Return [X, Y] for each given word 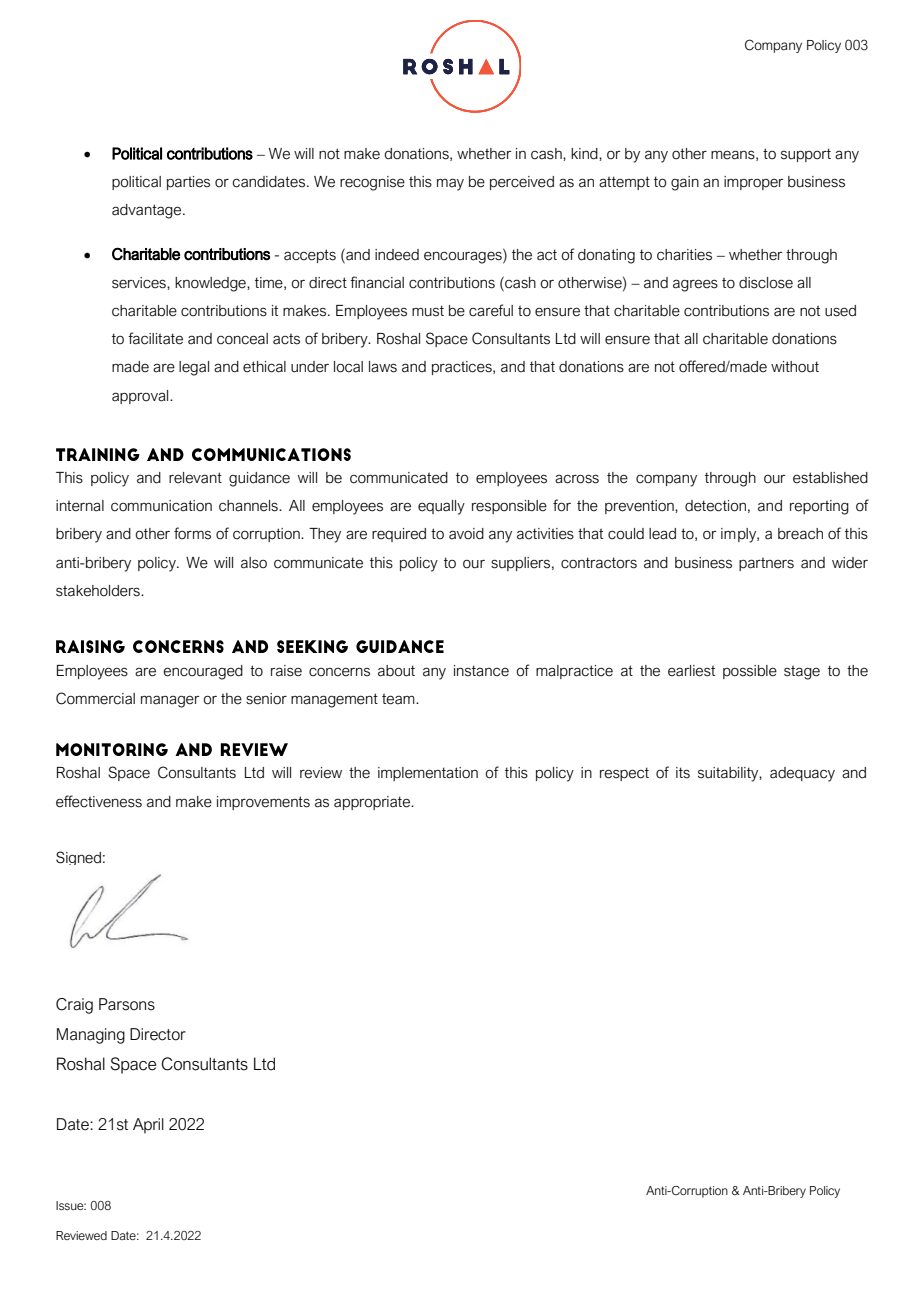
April [148, 1126]
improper [753, 183]
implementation [428, 774]
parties [188, 183]
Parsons [127, 1004]
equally [441, 507]
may [450, 184]
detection [715, 506]
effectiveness [99, 801]
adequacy [802, 774]
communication [161, 506]
